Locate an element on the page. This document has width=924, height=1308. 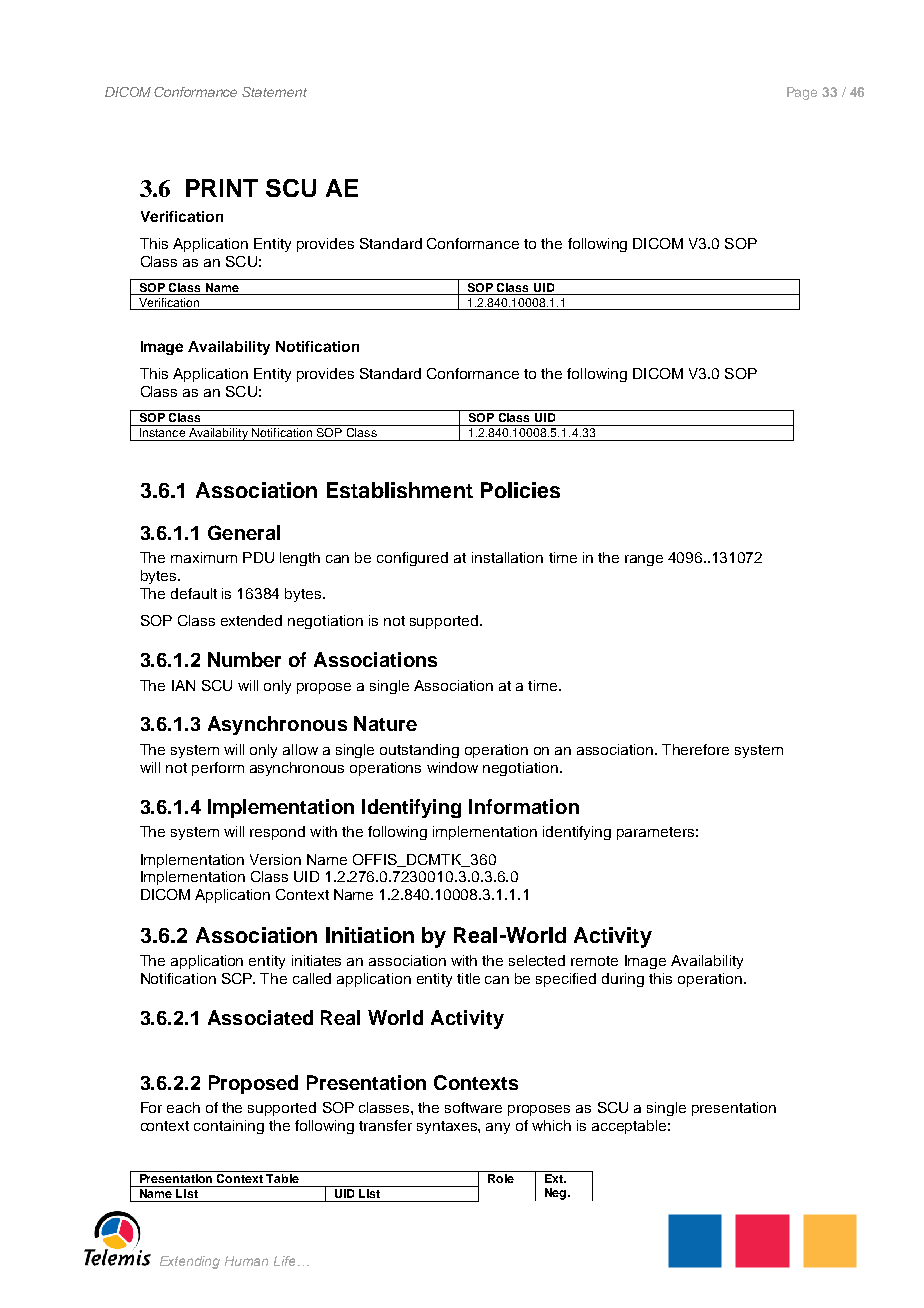
window is located at coordinates (452, 767).
